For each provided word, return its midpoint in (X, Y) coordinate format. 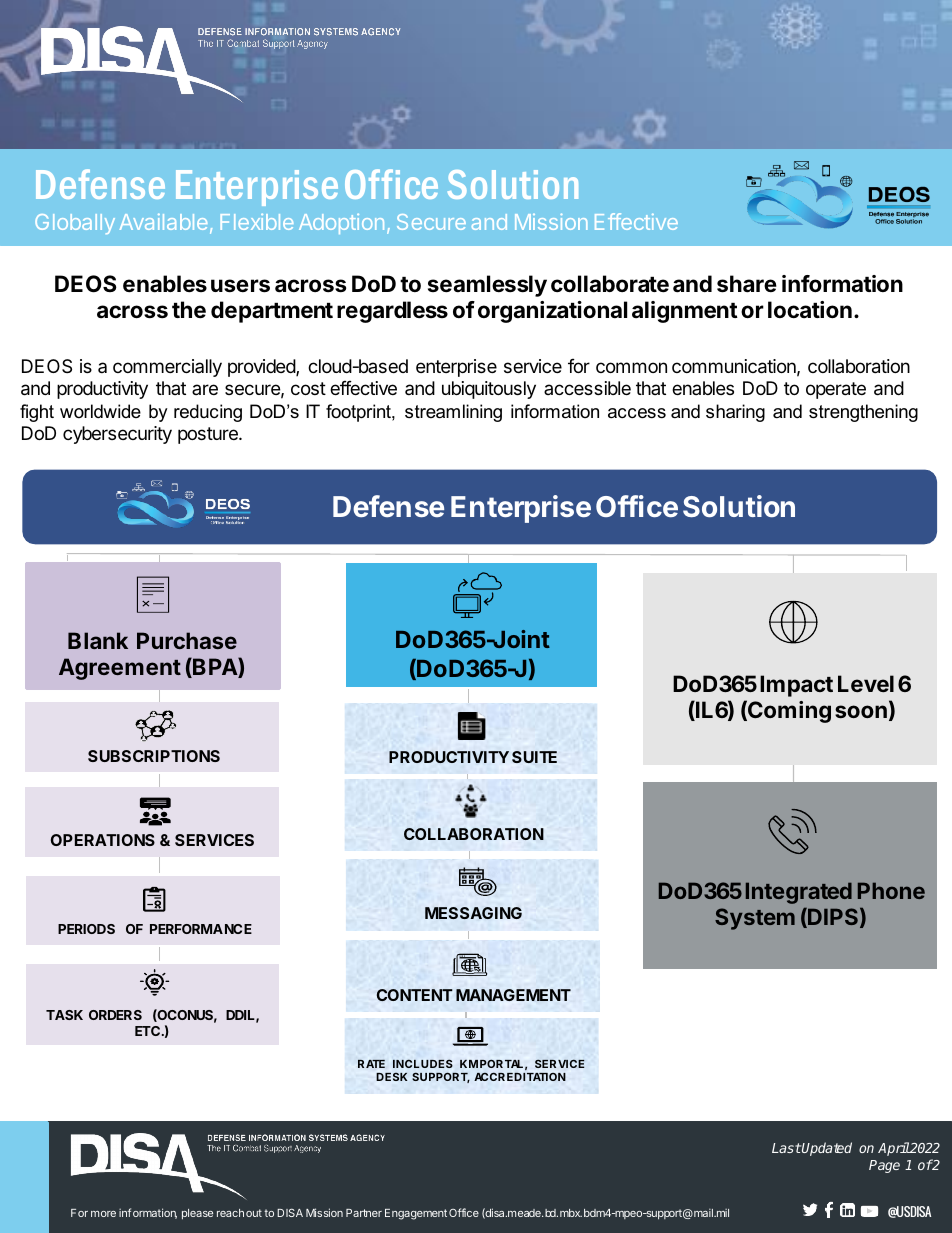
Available (163, 222)
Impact (796, 686)
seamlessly (487, 286)
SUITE (534, 757)
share (747, 284)
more (103, 1214)
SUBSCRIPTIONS (154, 756)
